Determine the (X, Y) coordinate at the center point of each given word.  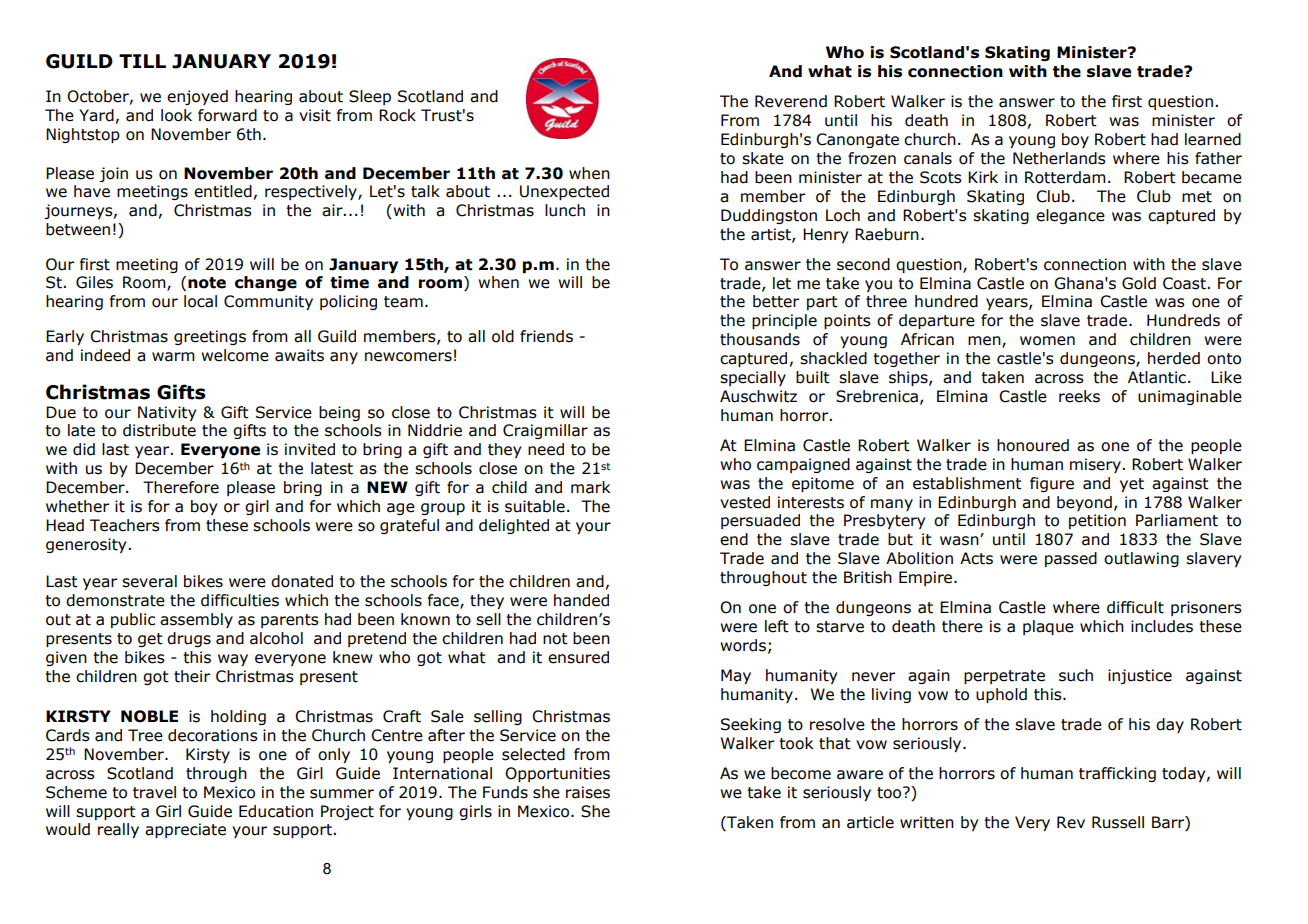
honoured (1033, 445)
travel (154, 792)
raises (588, 792)
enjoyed (197, 97)
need (546, 449)
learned (1213, 139)
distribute (159, 430)
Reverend (791, 101)
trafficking (1117, 774)
